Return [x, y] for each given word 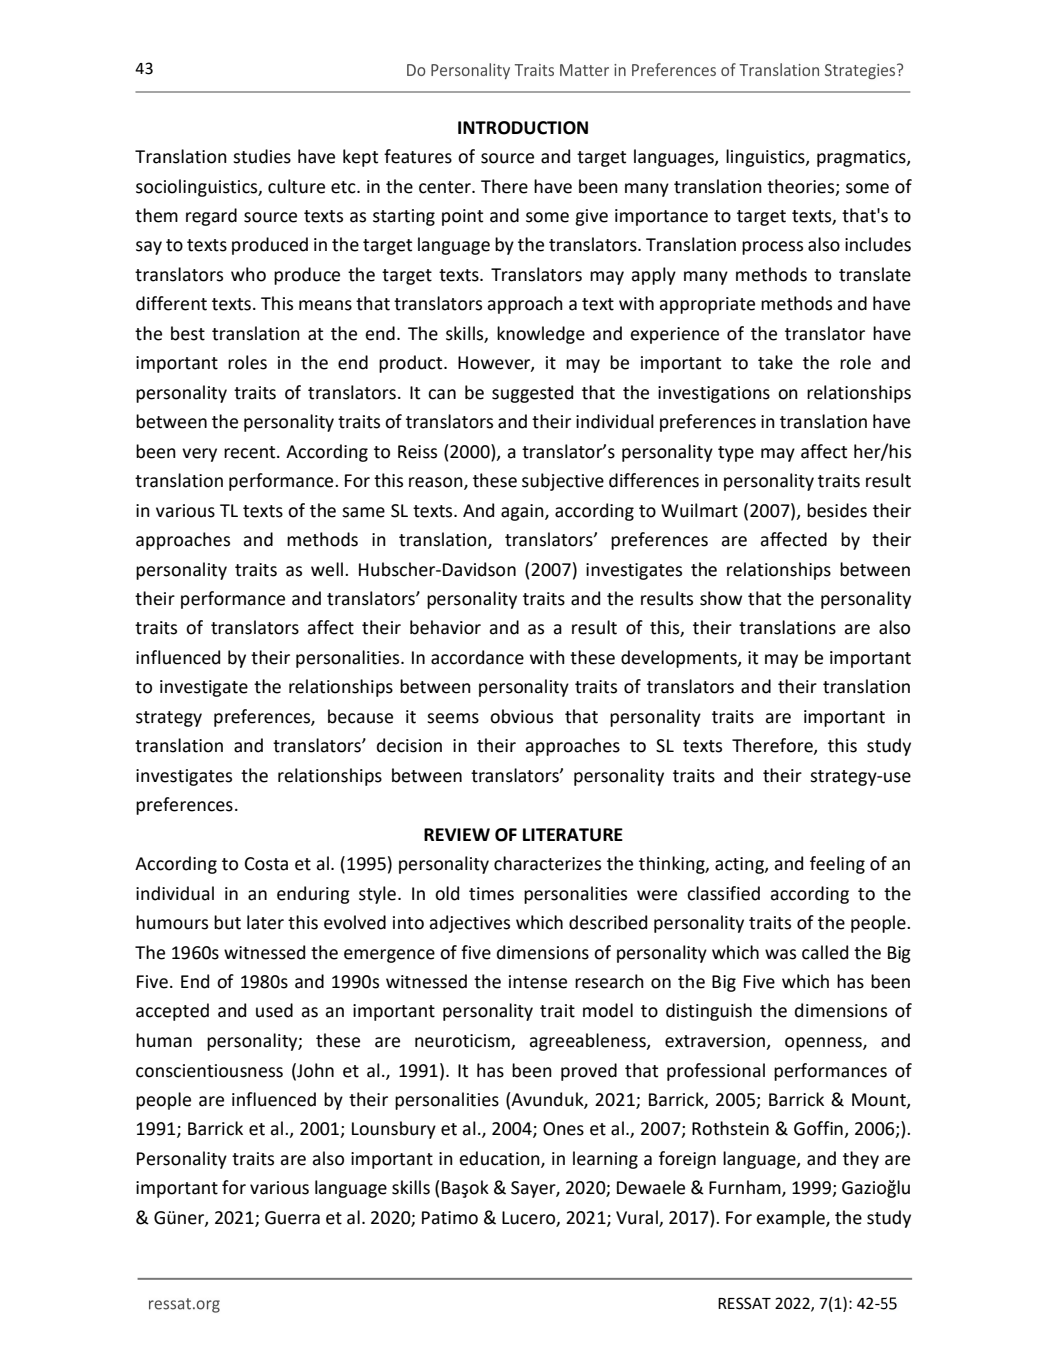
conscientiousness [209, 1071]
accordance [477, 657]
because [360, 716]
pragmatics [862, 158]
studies [262, 156]
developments [680, 659]
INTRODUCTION [523, 128]
